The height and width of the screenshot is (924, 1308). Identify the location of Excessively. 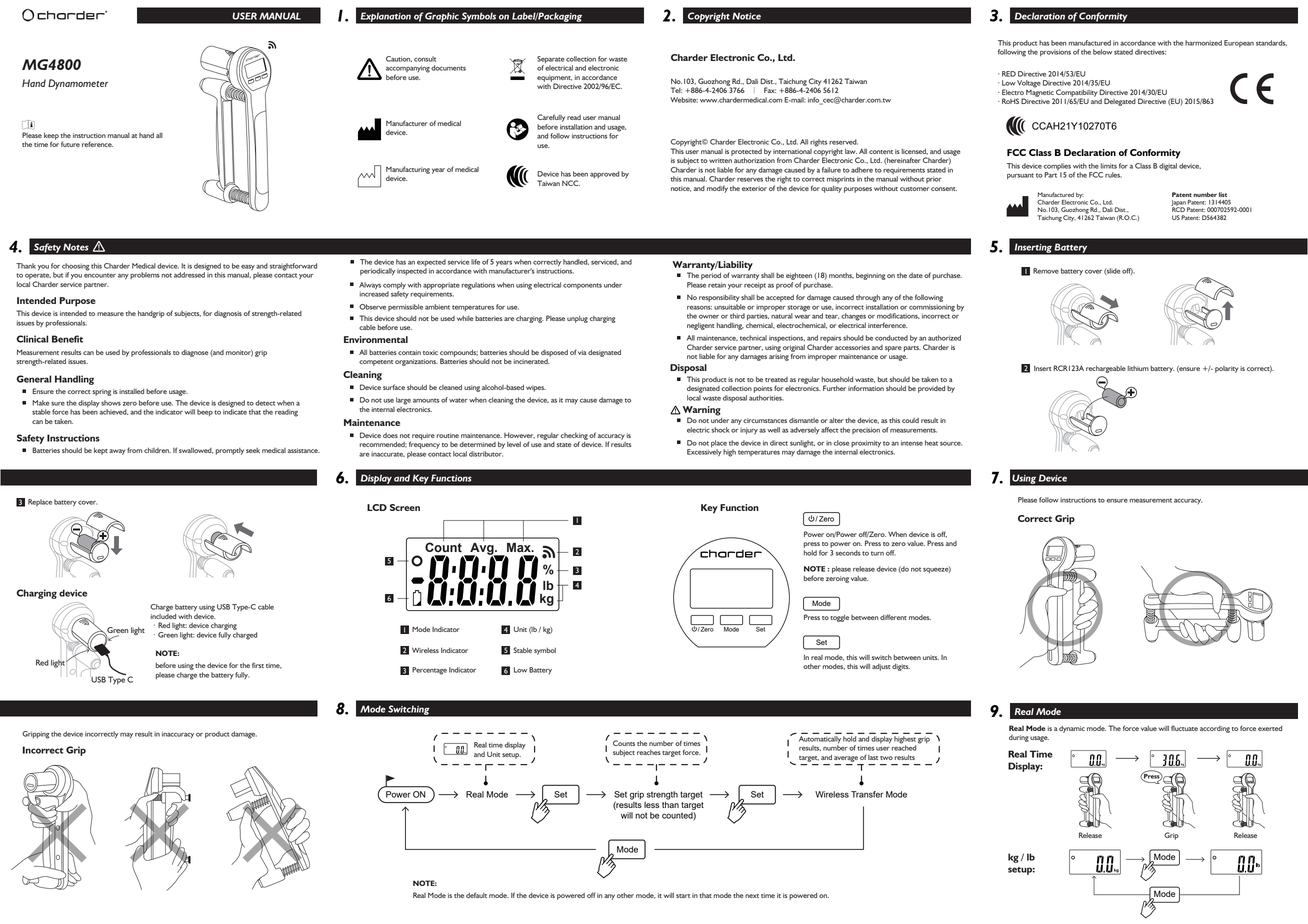
(704, 453).
